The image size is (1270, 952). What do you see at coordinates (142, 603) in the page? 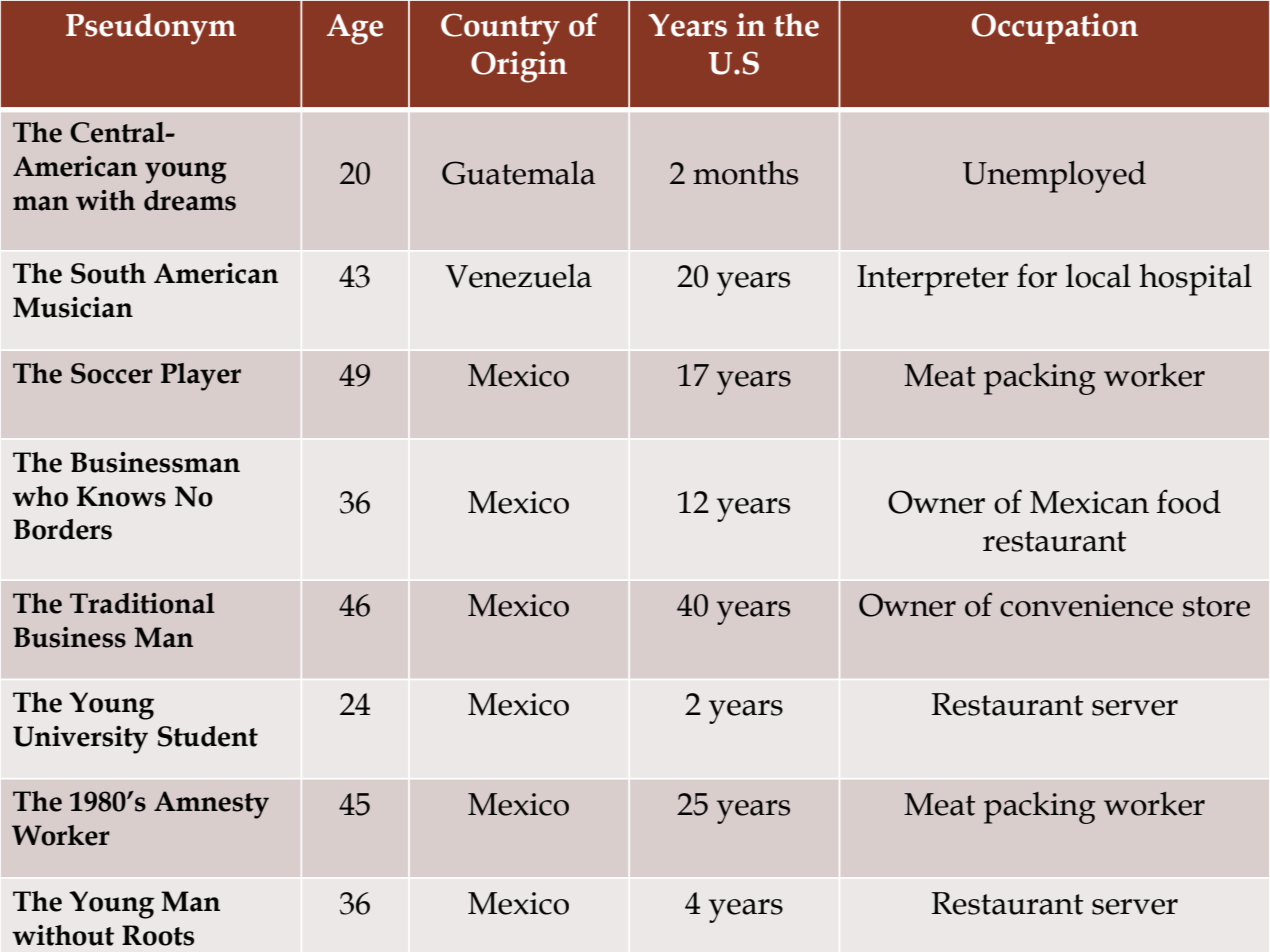
I see `Traditional` at bounding box center [142, 603].
